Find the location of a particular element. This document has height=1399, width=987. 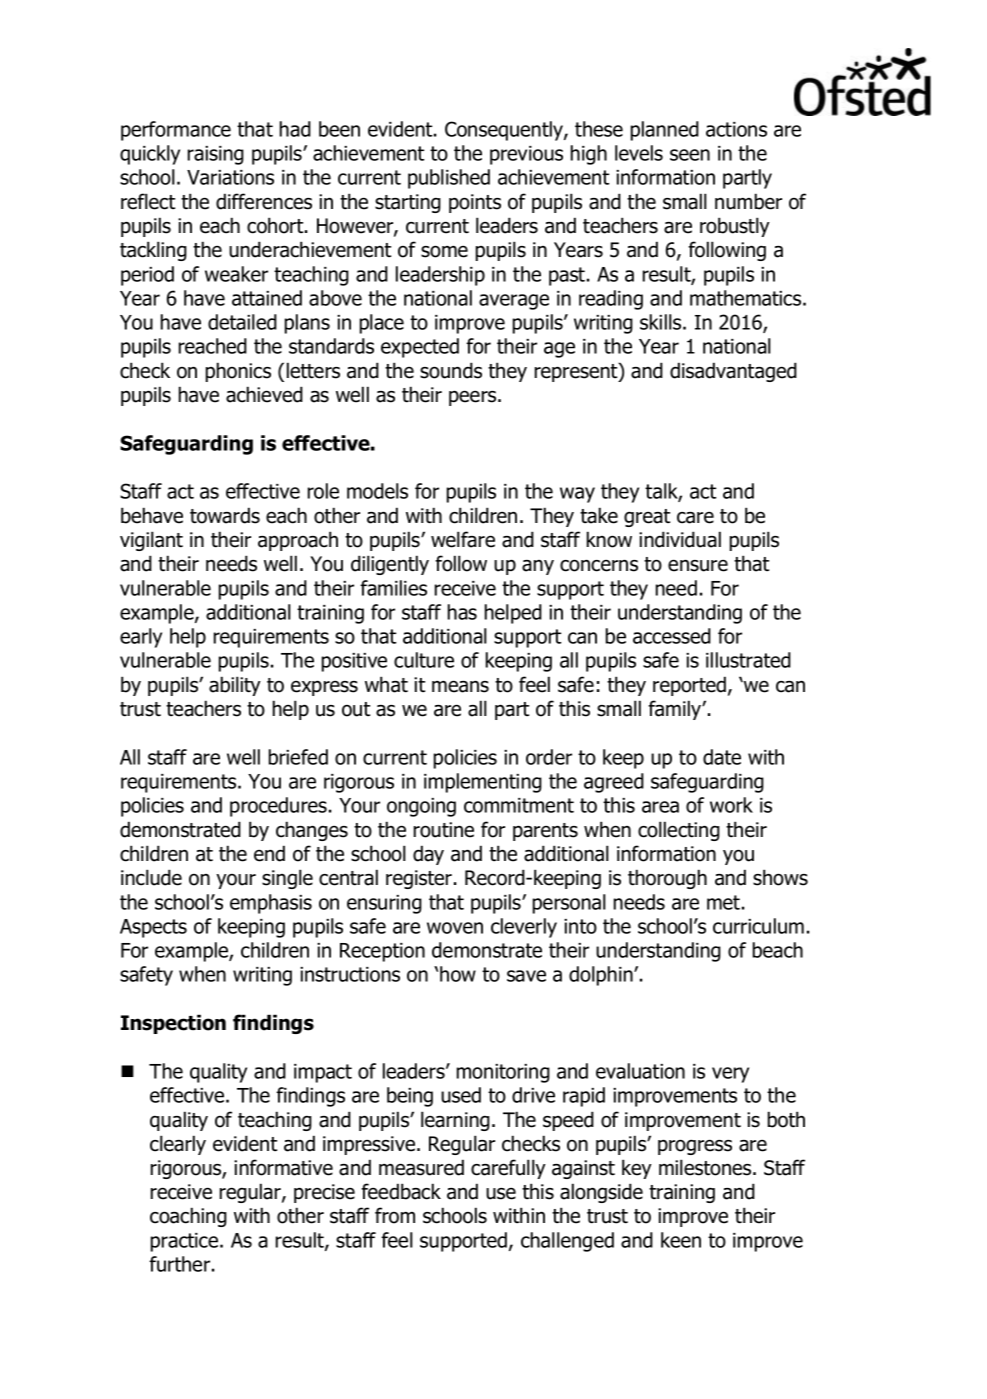

curriculum is located at coordinates (758, 926).
